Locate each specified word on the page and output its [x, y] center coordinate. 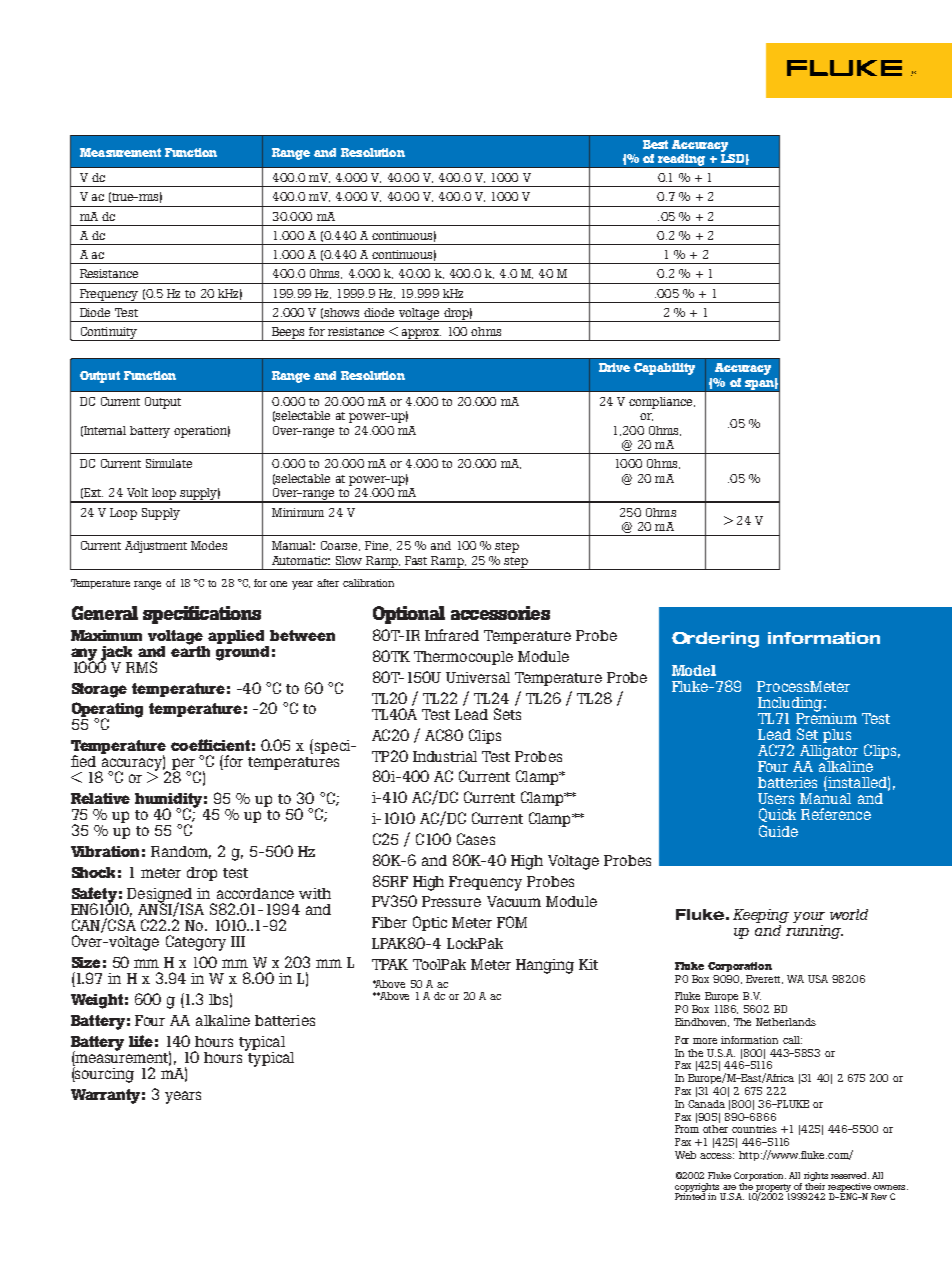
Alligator [828, 753]
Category [196, 943]
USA [818, 979]
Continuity [109, 334]
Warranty [105, 1096]
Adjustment [156, 547]
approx [420, 335]
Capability [664, 369]
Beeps [289, 334]
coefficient [210, 745]
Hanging [545, 966]
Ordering [715, 640]
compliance [662, 403]
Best [655, 144]
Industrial [445, 756]
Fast [416, 560]
